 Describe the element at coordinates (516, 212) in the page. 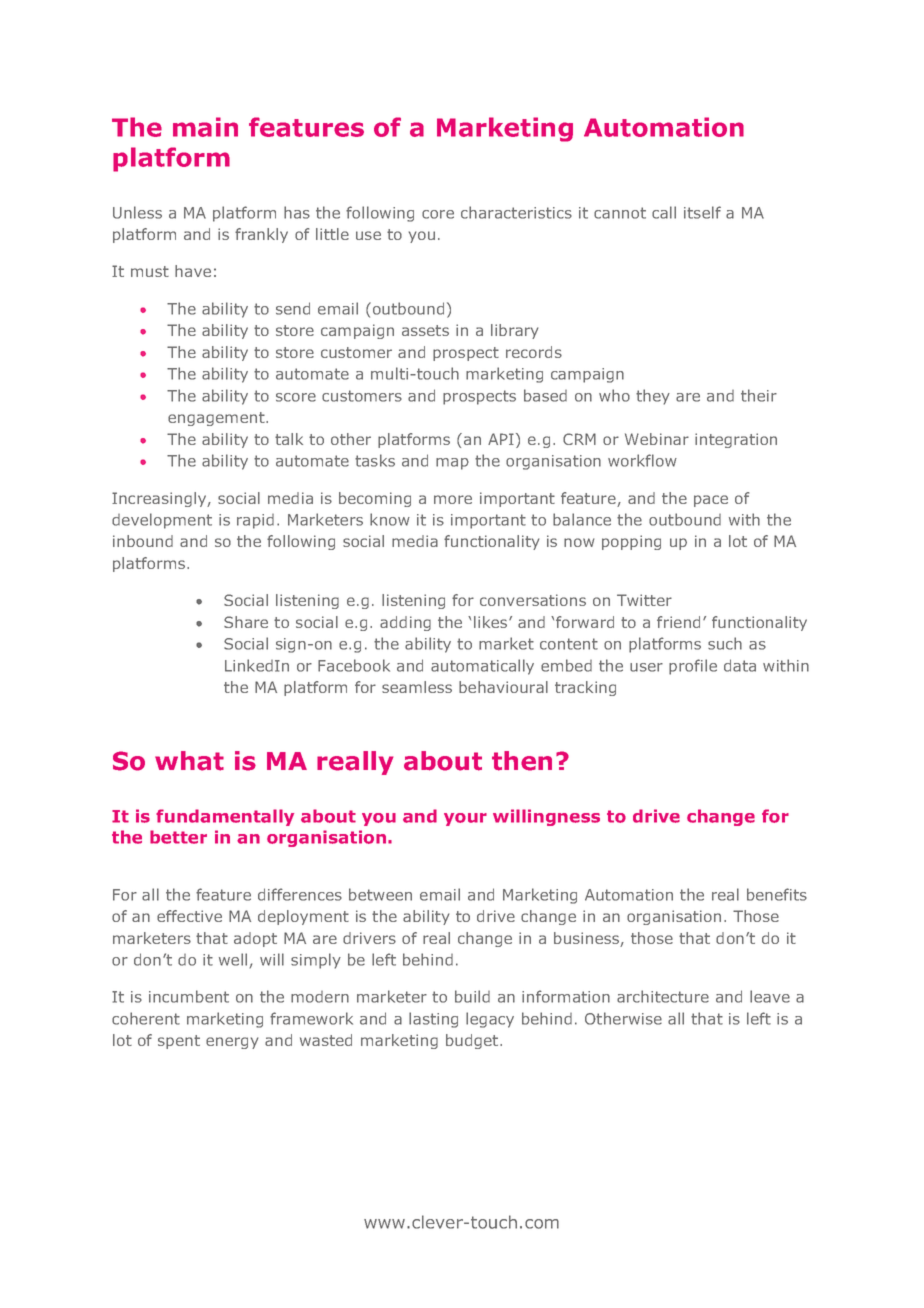

I see `characteristics` at that location.
